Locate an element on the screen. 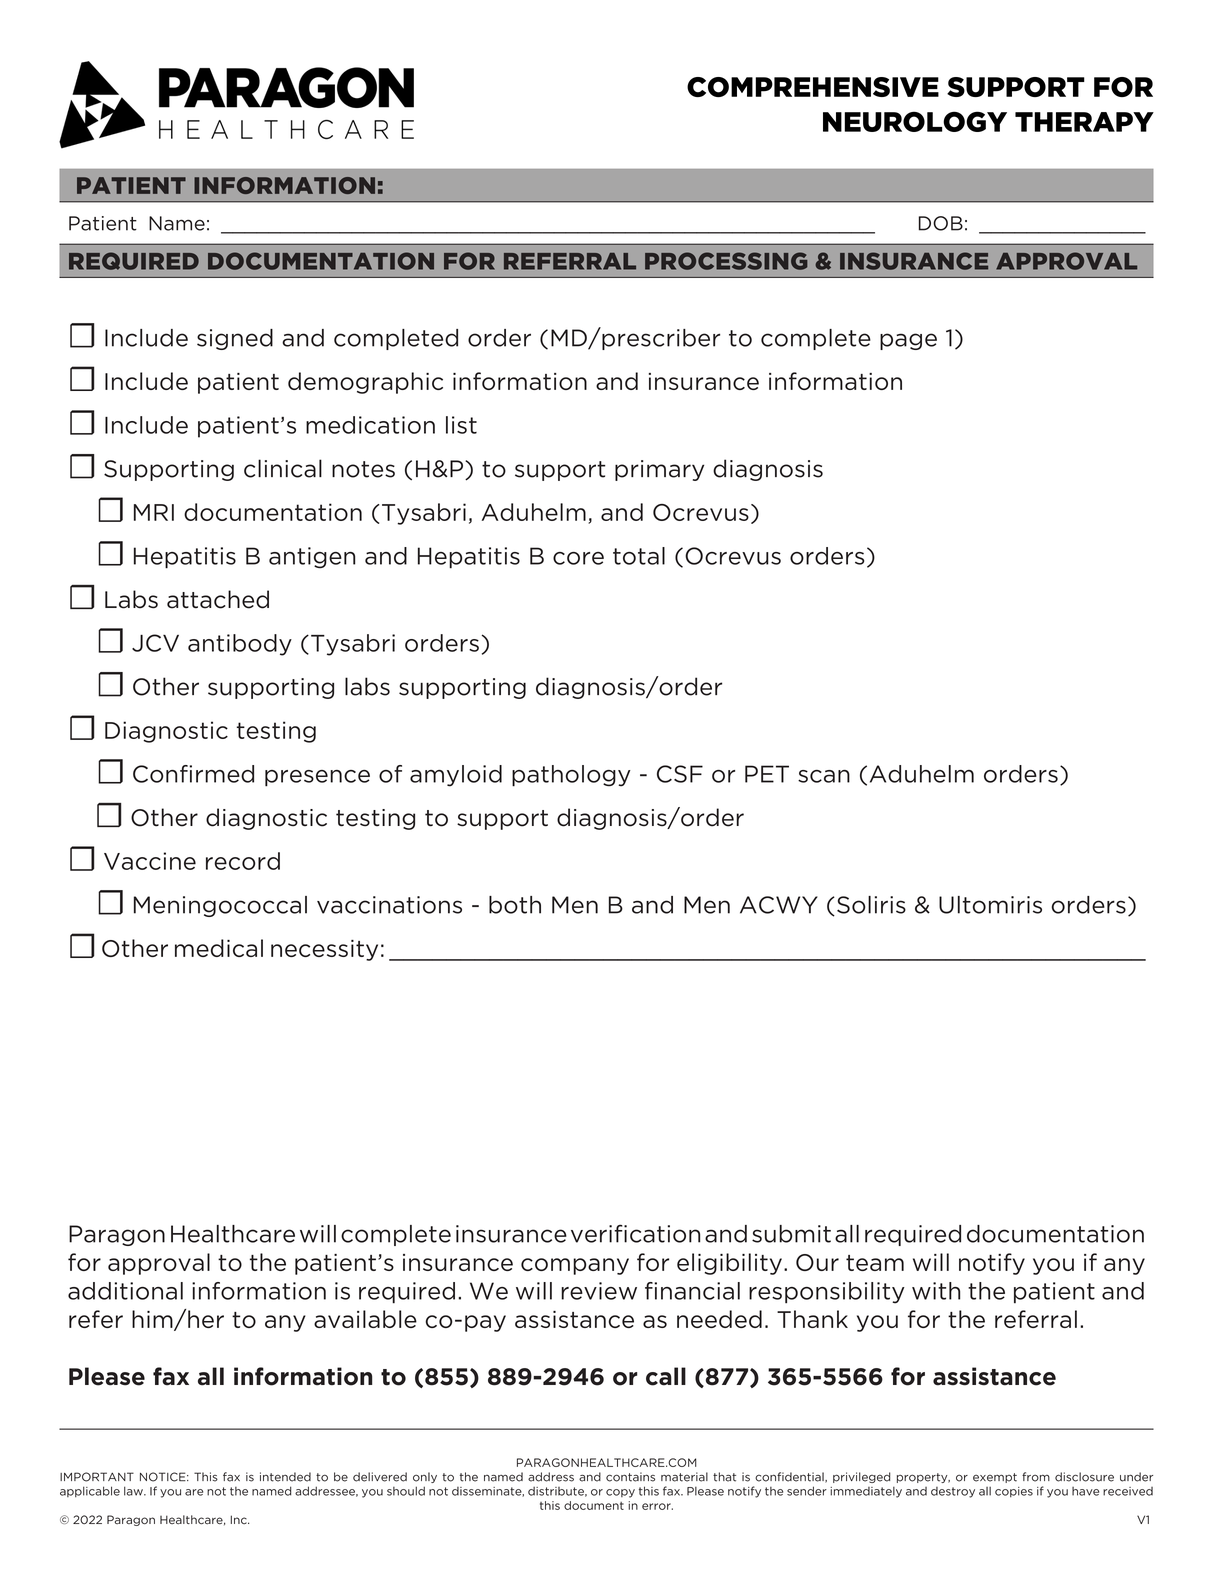  pathology is located at coordinates (571, 776).
